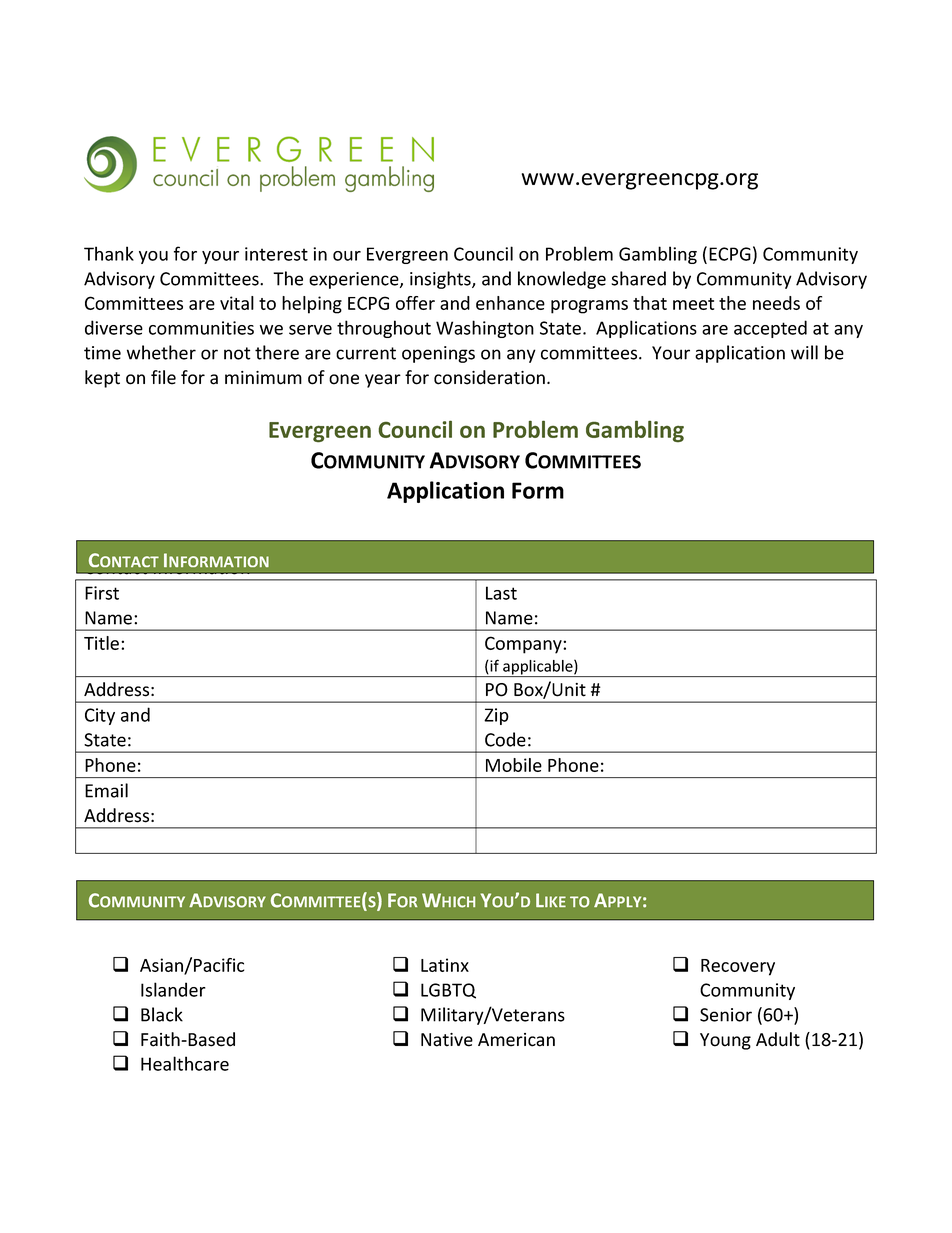 Image resolution: width=952 pixels, height=1233 pixels. Describe the element at coordinates (173, 989) in the screenshot. I see `Islander` at that location.
